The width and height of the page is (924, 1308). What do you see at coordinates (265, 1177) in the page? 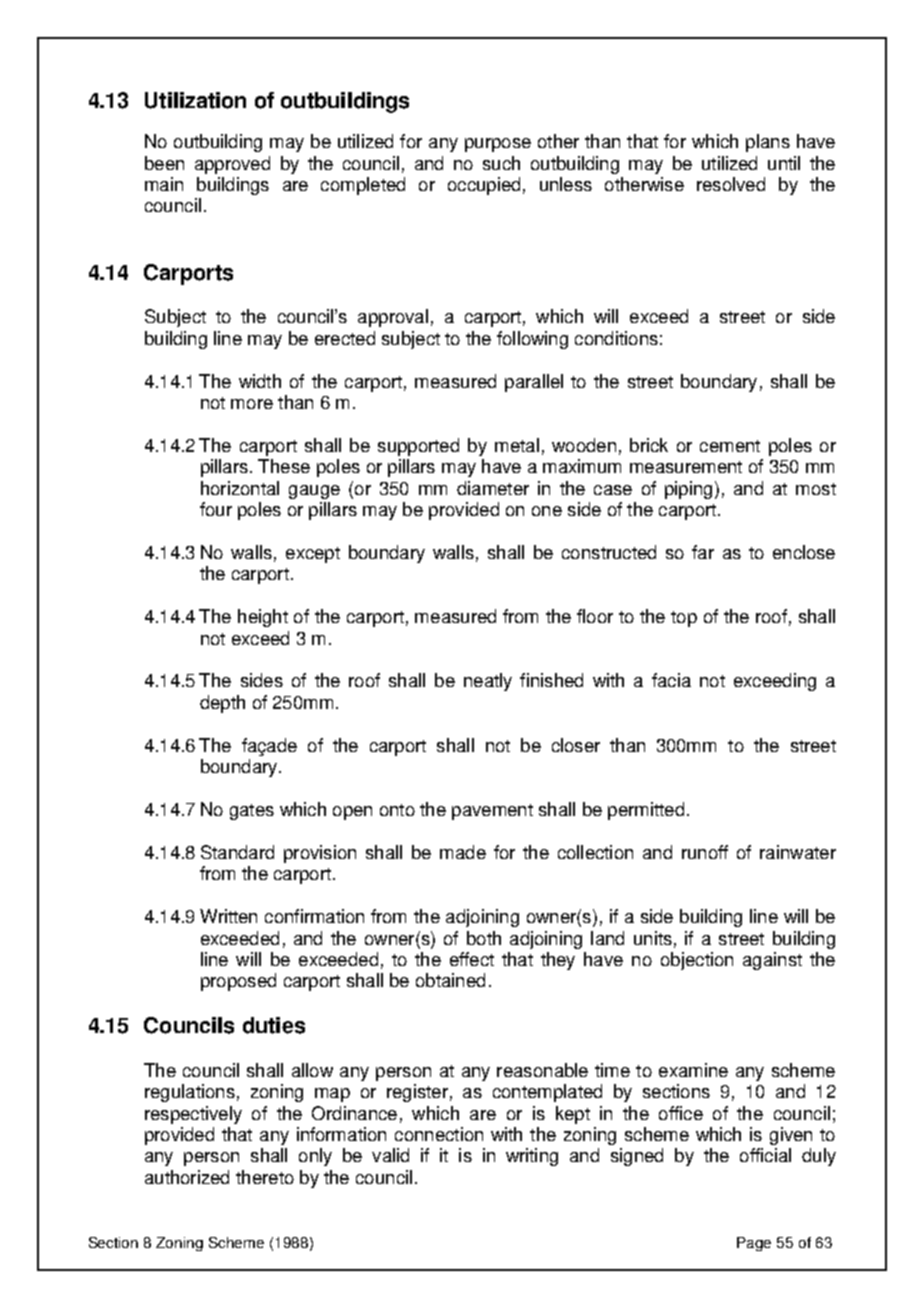
I see `thereto` at bounding box center [265, 1177].
